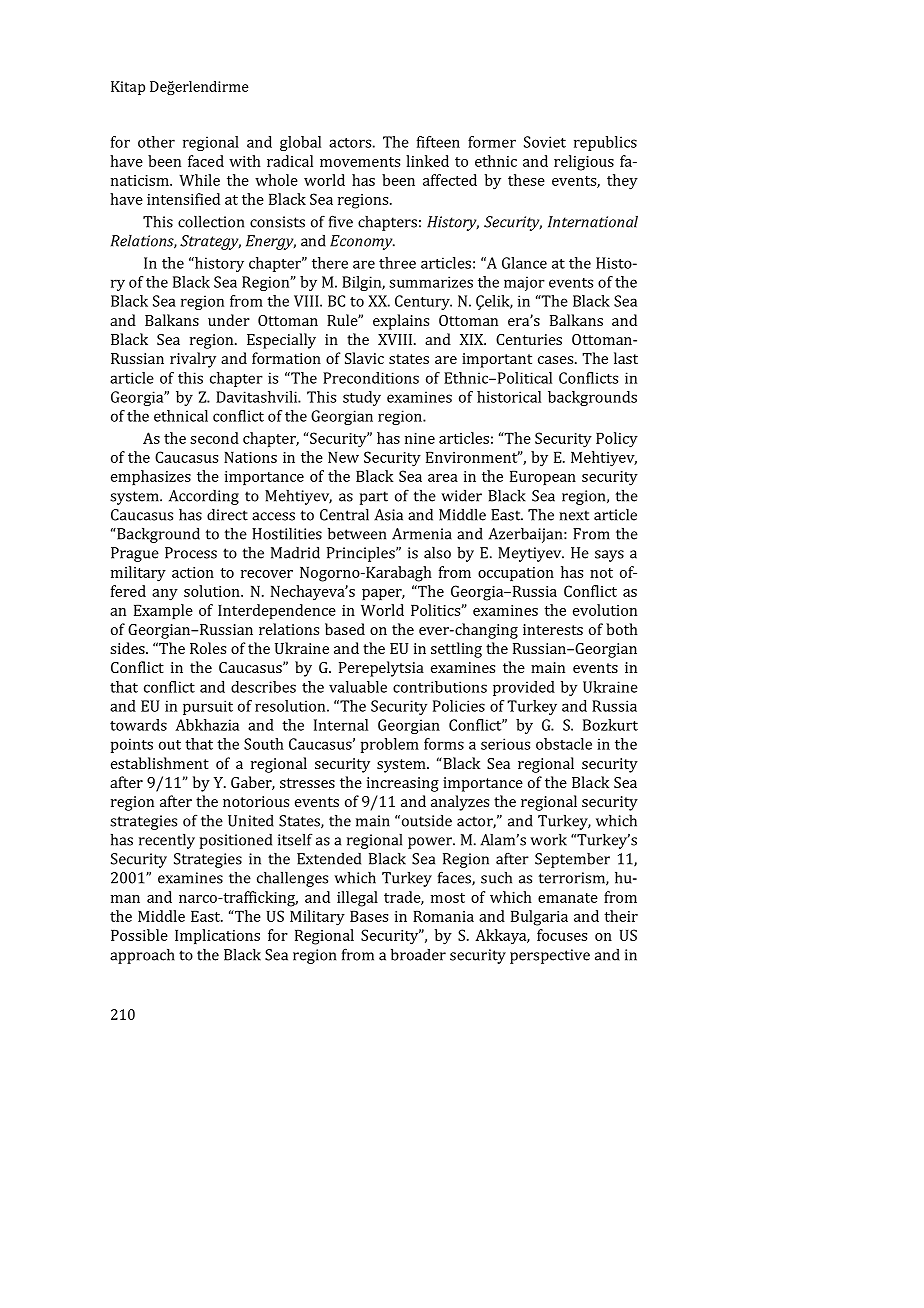 Image resolution: width=924 pixels, height=1308 pixels. I want to click on between, so click(357, 533).
